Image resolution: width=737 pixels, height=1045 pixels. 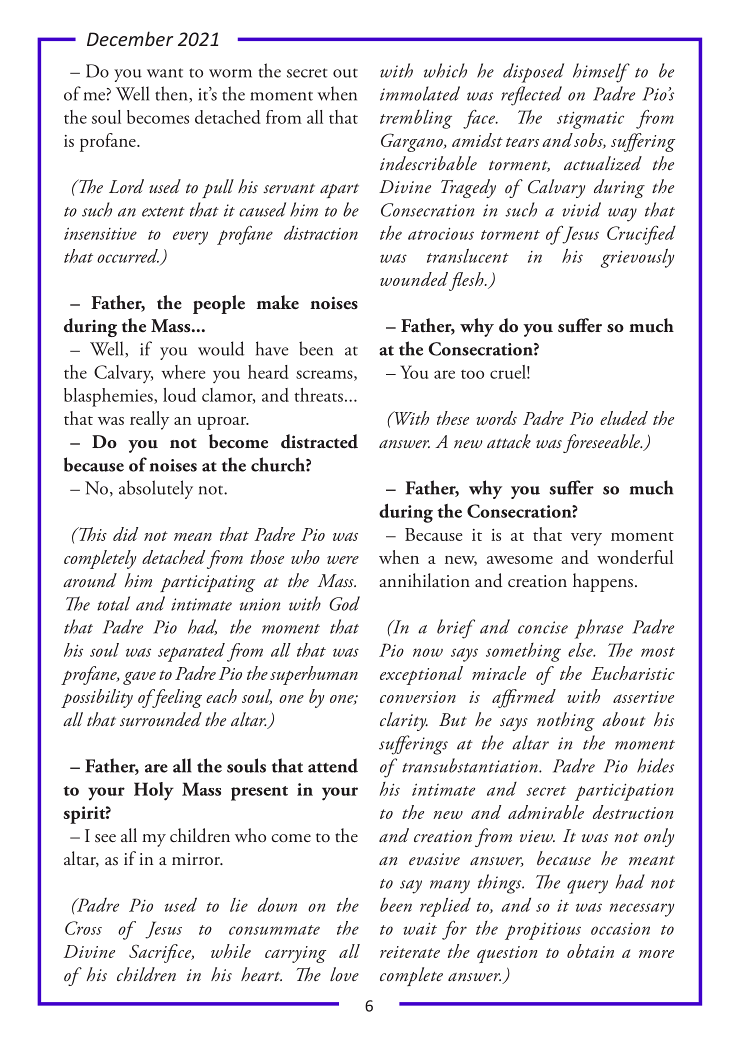 What do you see at coordinates (533, 73) in the screenshot?
I see `disposed` at bounding box center [533, 73].
